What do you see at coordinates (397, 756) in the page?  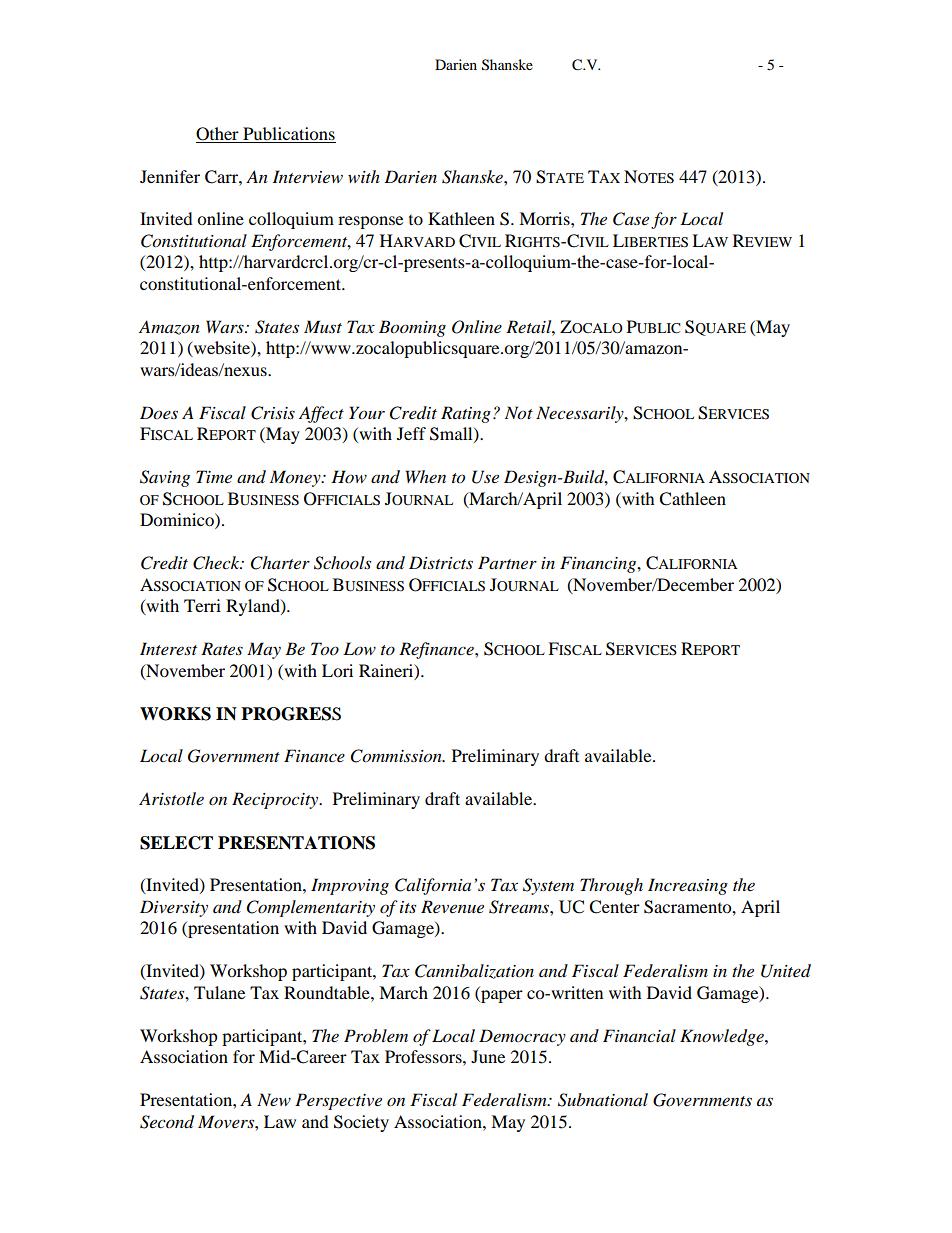 I see `Commission` at bounding box center [397, 756].
